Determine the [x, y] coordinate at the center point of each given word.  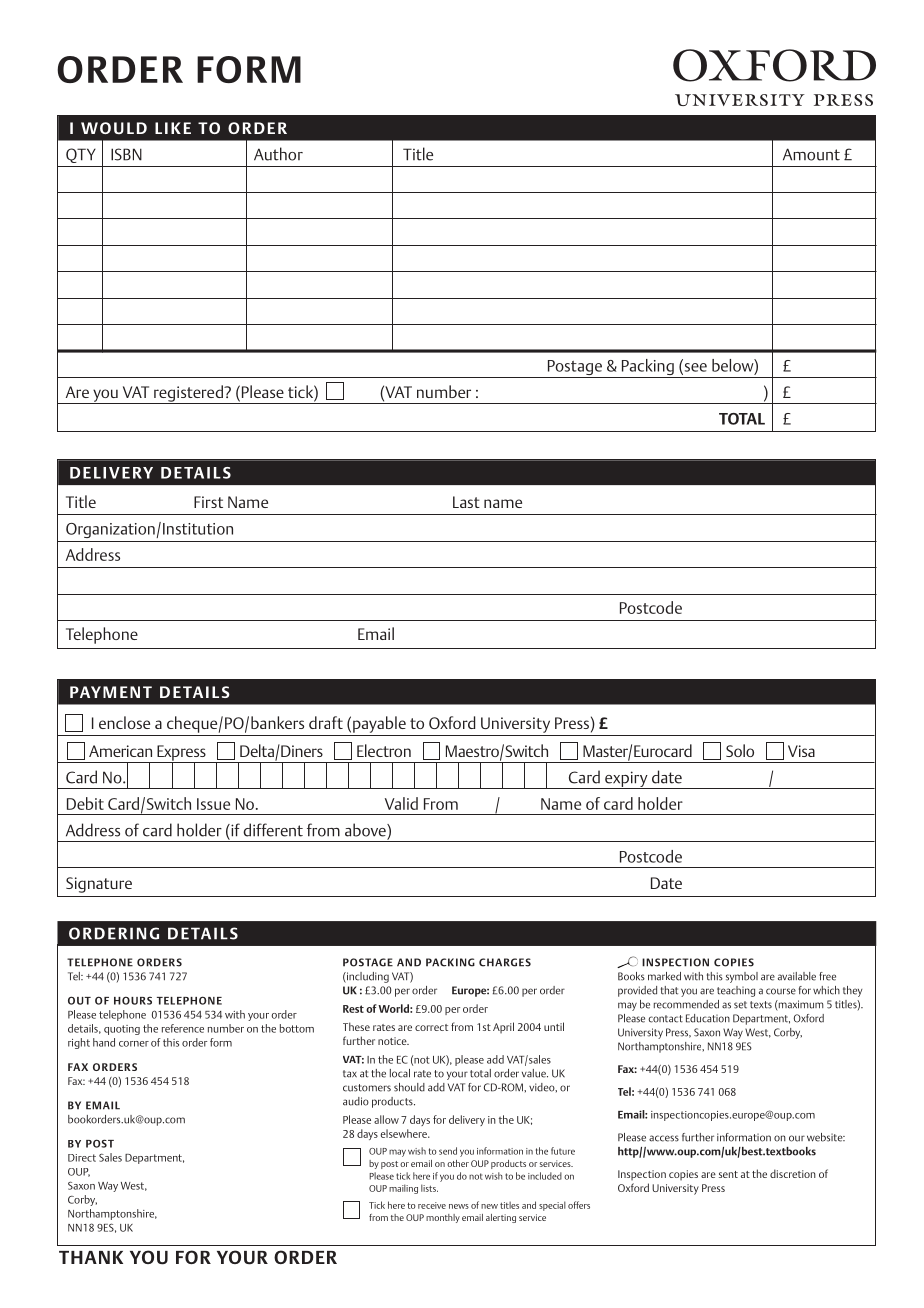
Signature [99, 885]
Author [278, 154]
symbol [742, 977]
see [694, 368]
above [366, 830]
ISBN [126, 154]
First [208, 502]
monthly [443, 1218]
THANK [91, 1257]
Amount [811, 154]
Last [466, 502]
